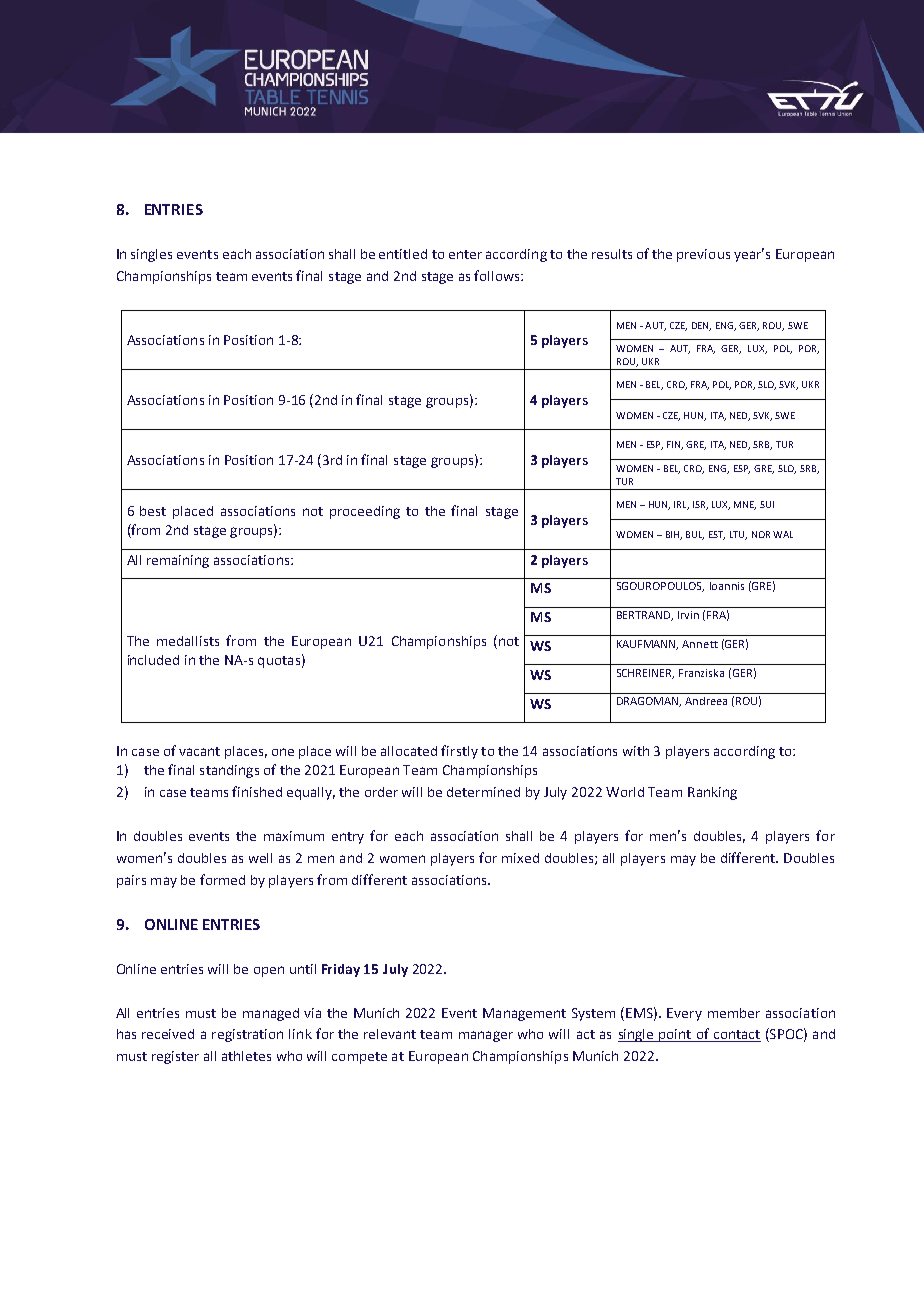  Describe the element at coordinates (168, 1034) in the image. I see `received` at that location.
